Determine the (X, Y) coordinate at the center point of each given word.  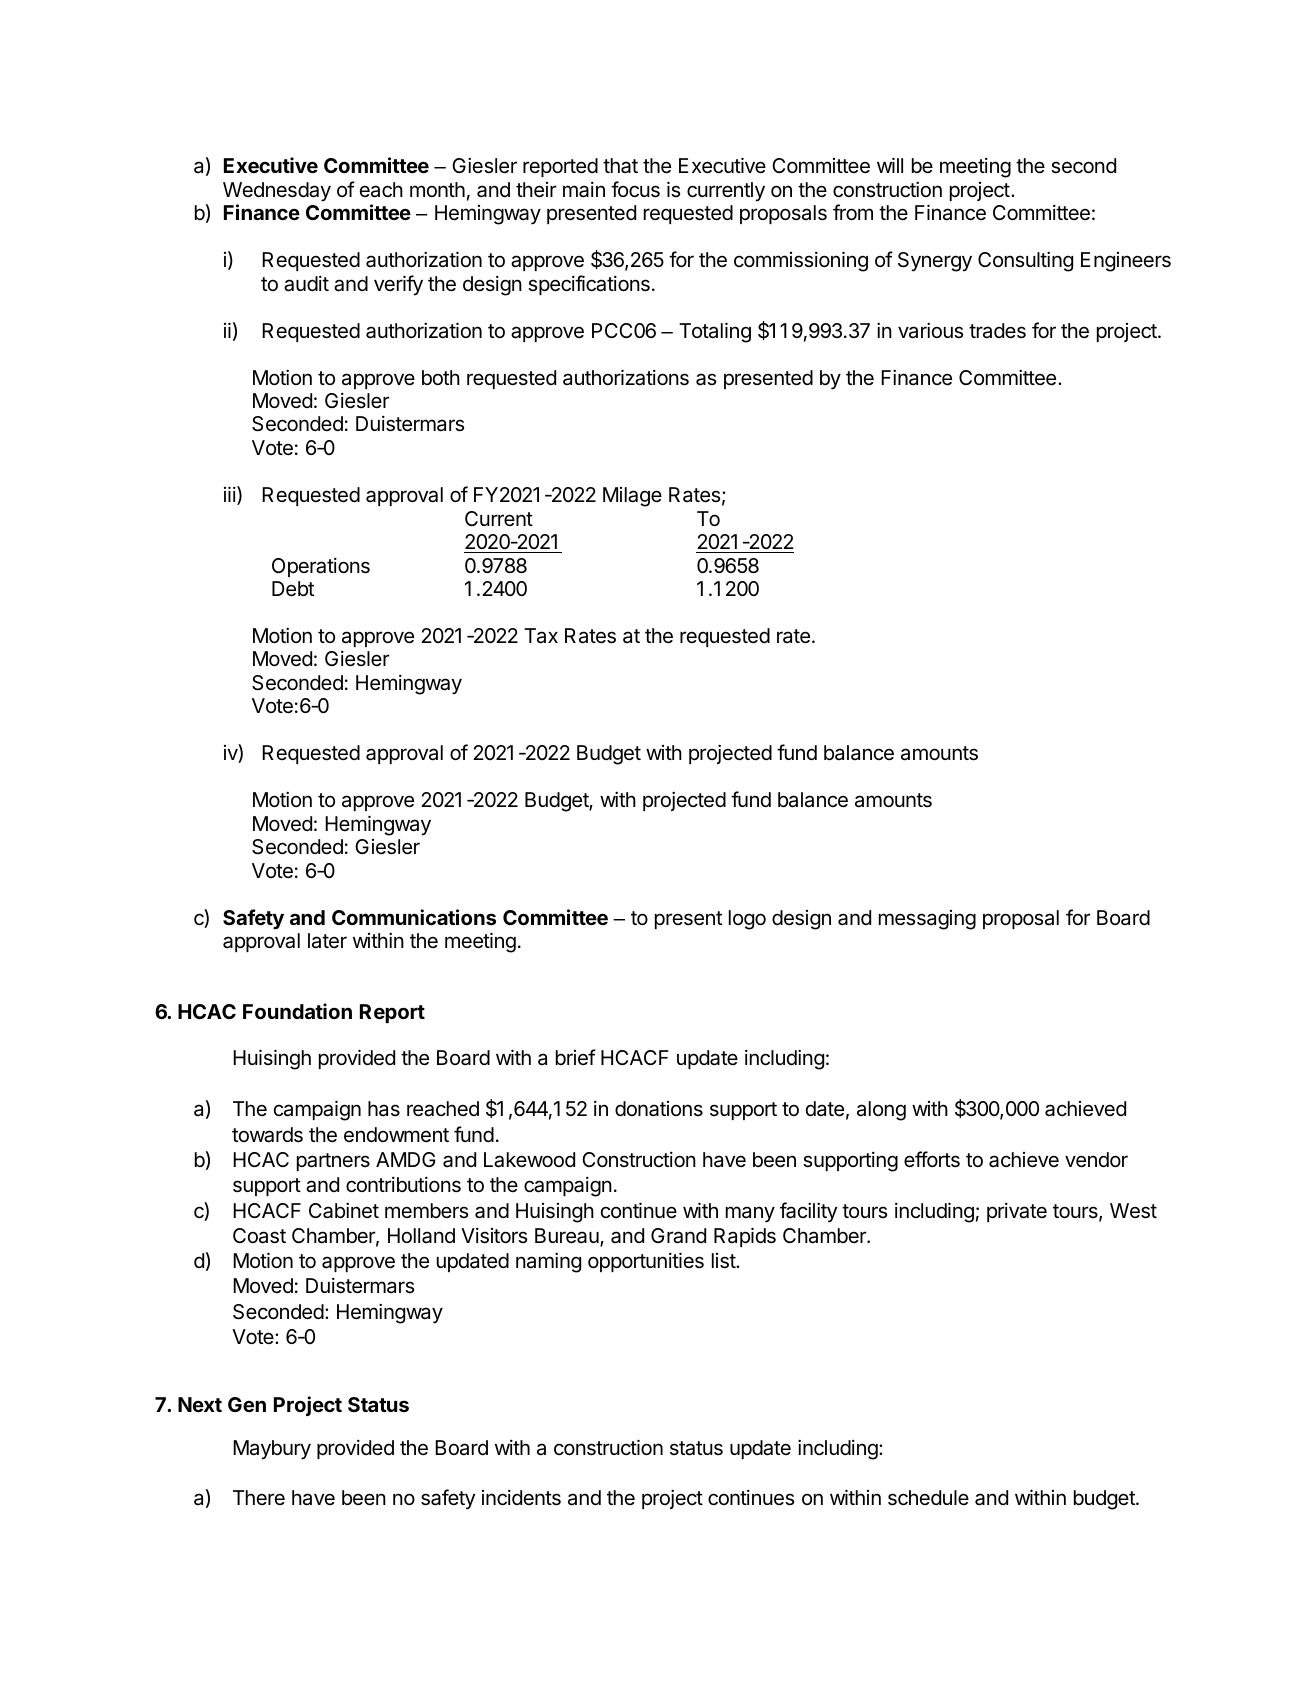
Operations (321, 567)
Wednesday (277, 192)
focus (635, 189)
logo (747, 920)
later (327, 941)
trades (997, 331)
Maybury (272, 1450)
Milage (632, 497)
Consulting (1025, 262)
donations (659, 1109)
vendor (1096, 1160)
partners (333, 1162)
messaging (927, 920)
